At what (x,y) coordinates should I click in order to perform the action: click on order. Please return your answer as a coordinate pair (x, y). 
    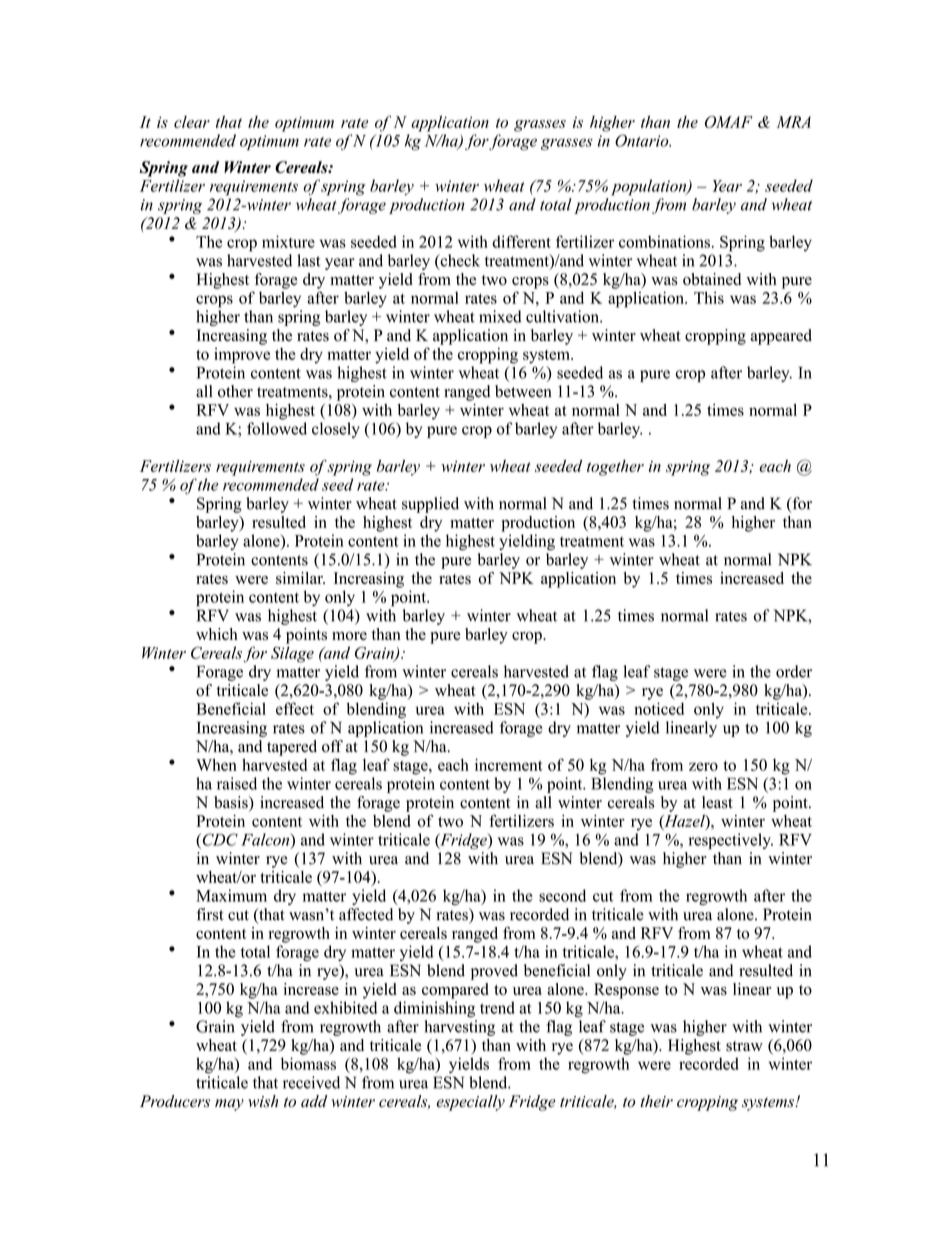
    Looking at the image, I should click on (794, 671).
